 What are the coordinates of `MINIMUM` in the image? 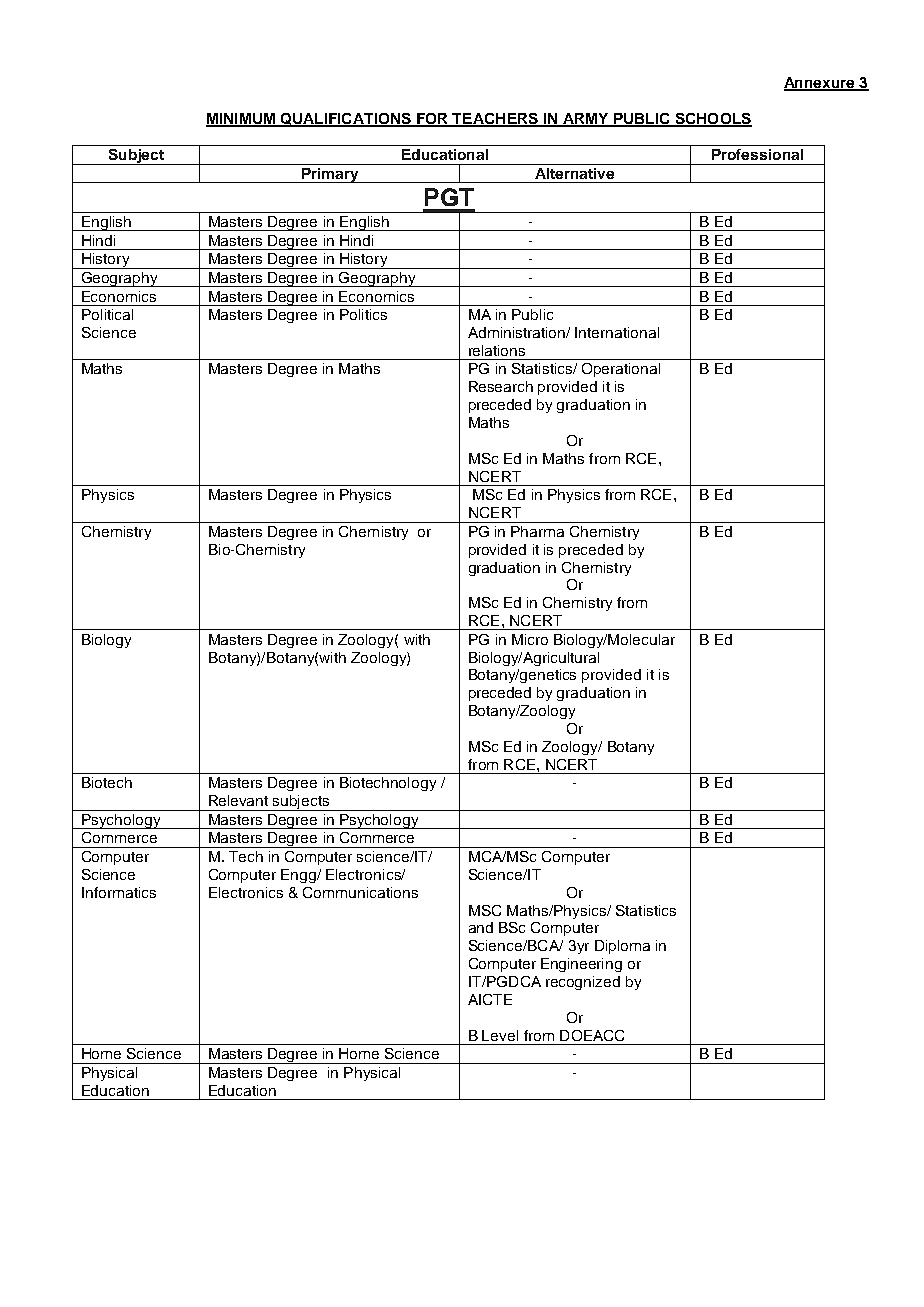 It's located at (241, 119).
